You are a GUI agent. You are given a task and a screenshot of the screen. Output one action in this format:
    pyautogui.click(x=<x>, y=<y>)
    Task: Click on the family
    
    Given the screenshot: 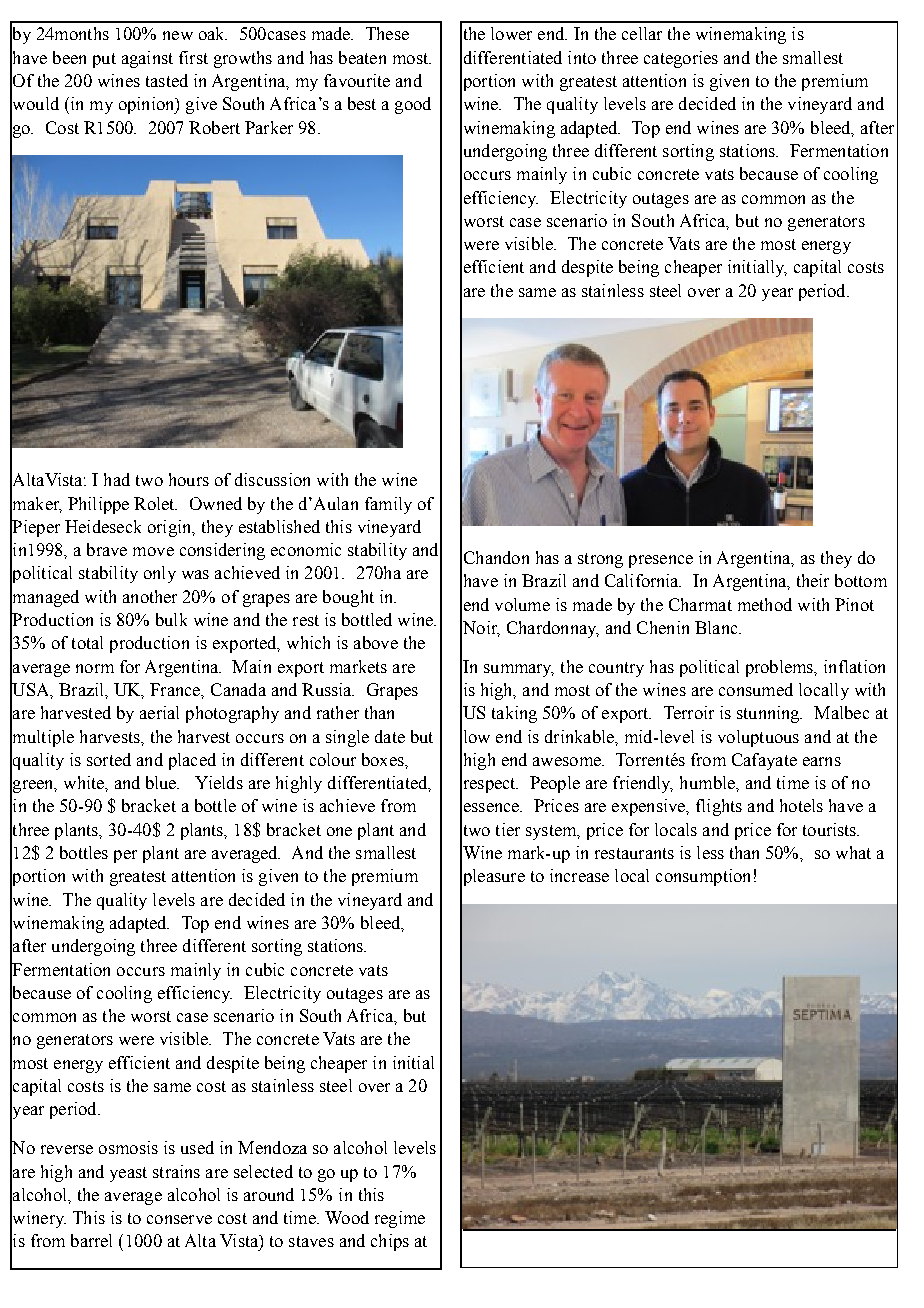 What is the action you would take?
    pyautogui.click(x=388, y=505)
